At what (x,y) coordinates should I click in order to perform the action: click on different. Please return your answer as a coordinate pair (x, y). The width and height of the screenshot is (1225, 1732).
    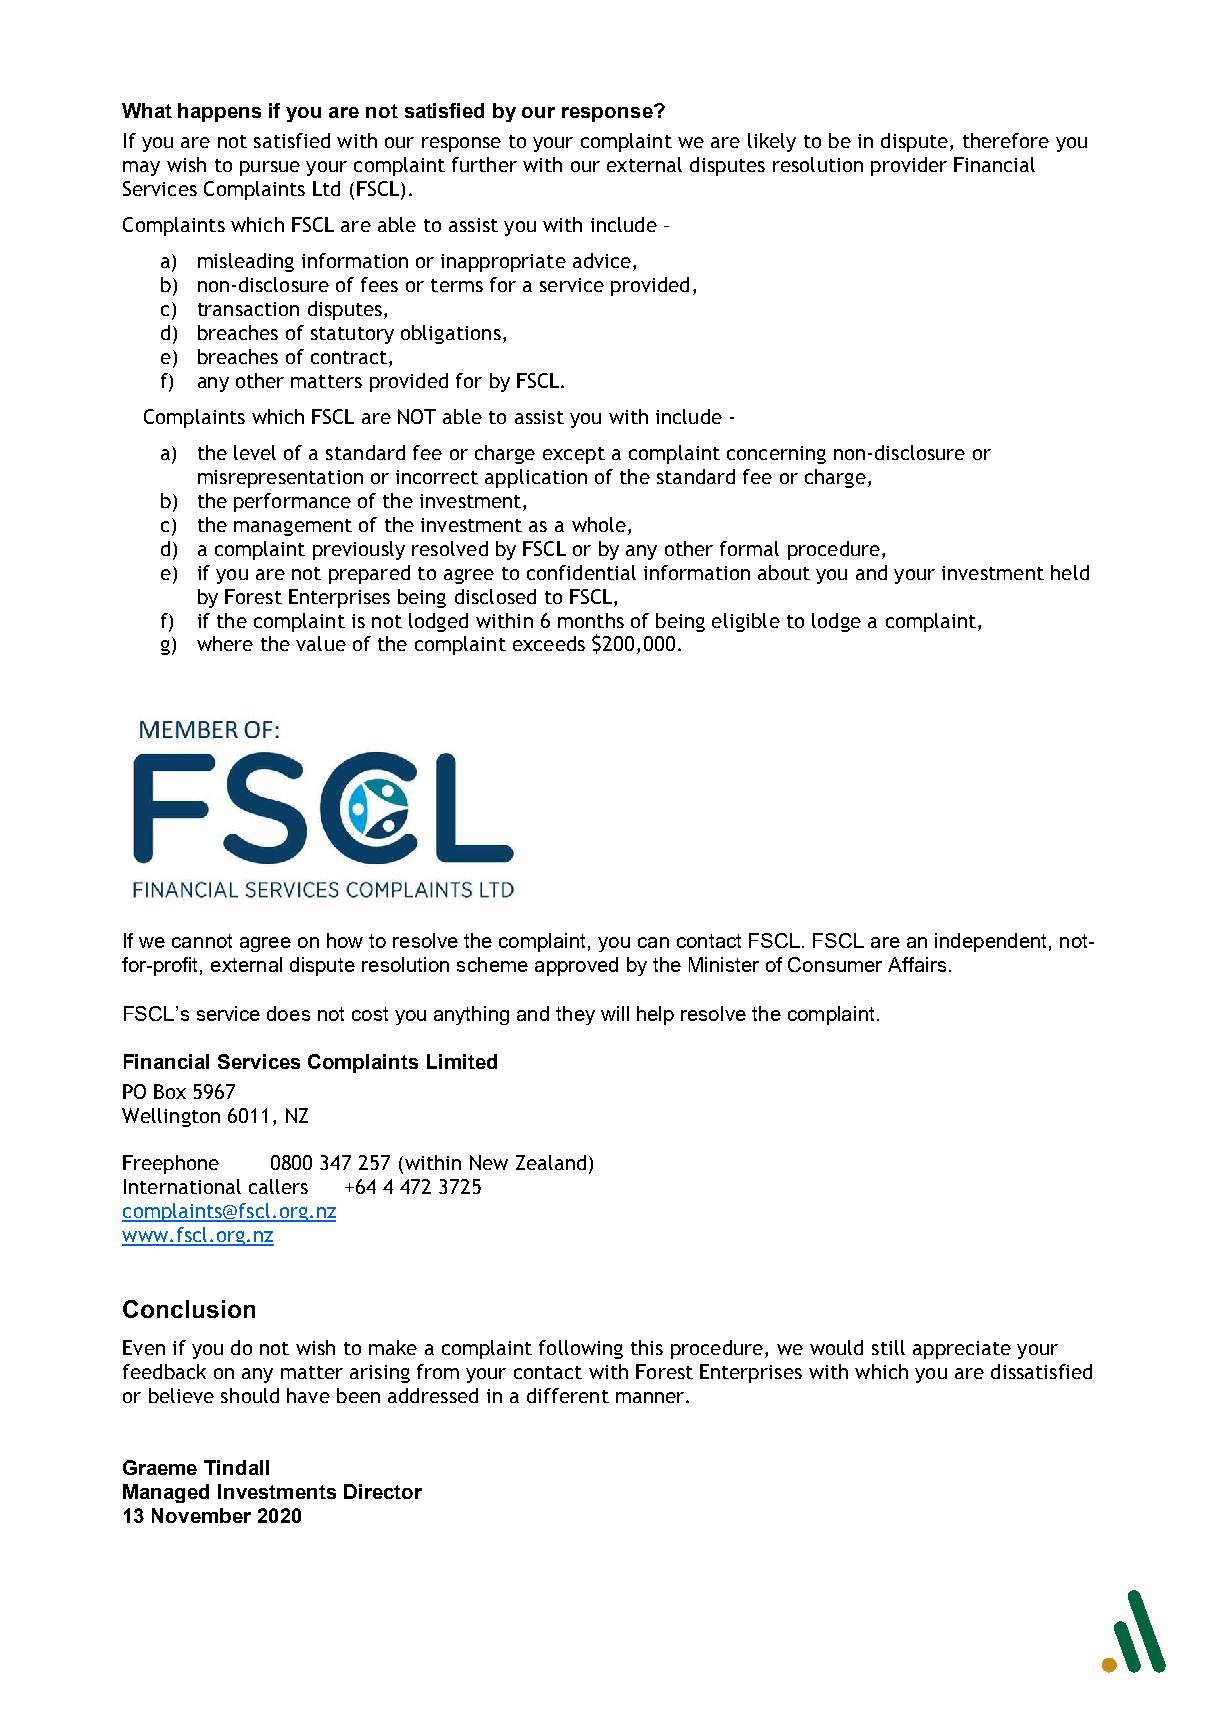
    Looking at the image, I should click on (568, 1395).
